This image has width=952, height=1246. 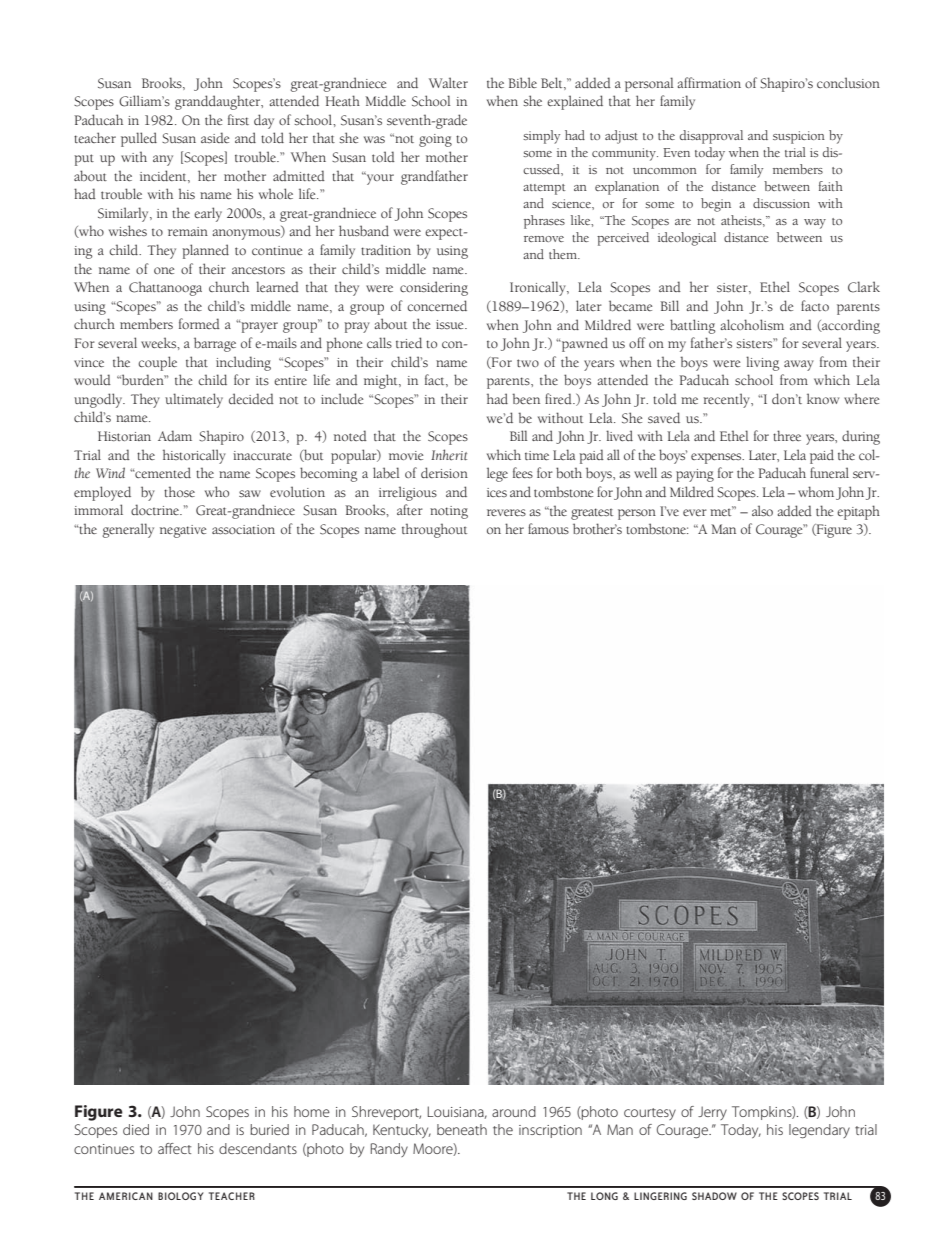 What do you see at coordinates (762, 363) in the image?
I see `living` at bounding box center [762, 363].
